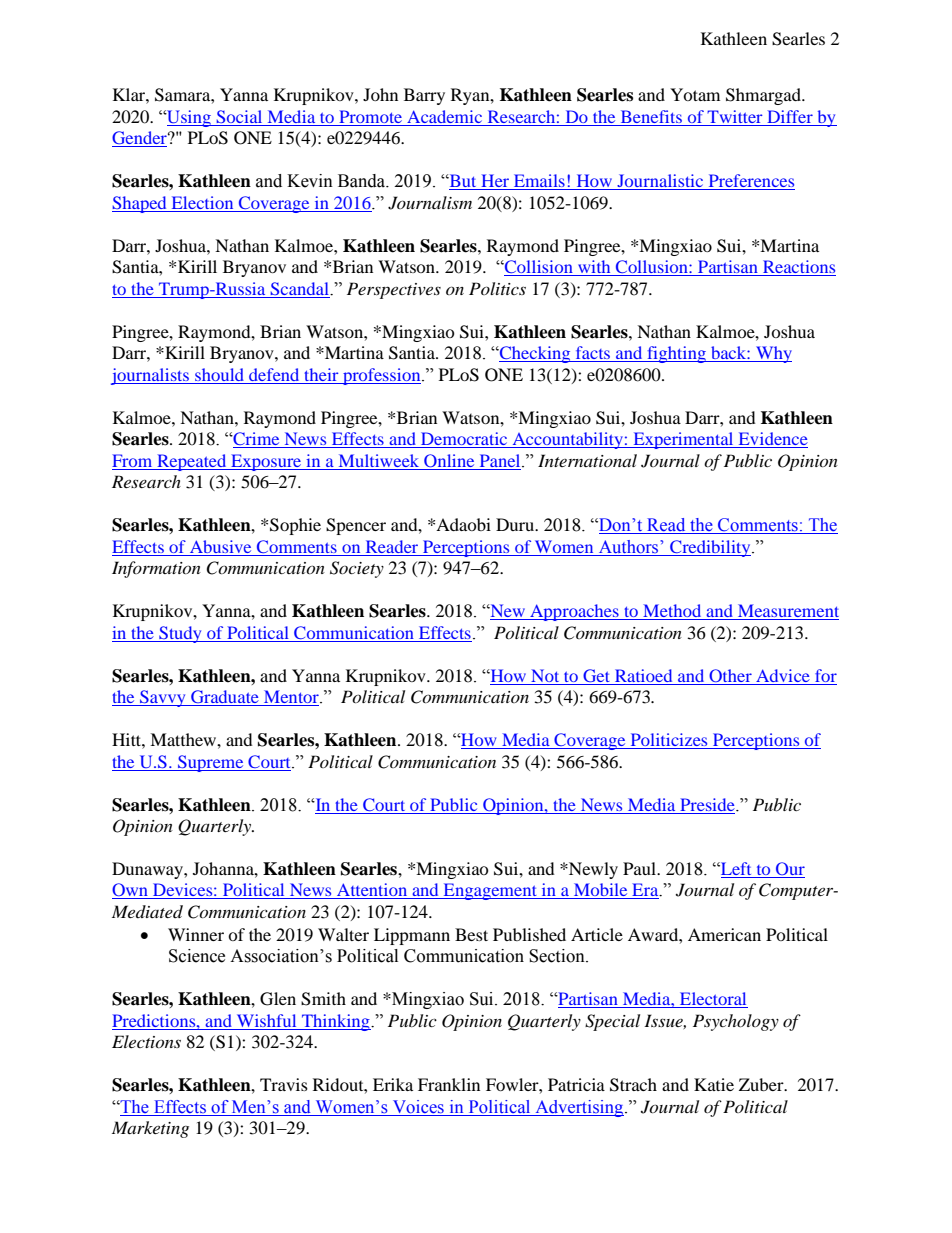 Image resolution: width=952 pixels, height=1233 pixels. I want to click on Approaches, so click(574, 612).
